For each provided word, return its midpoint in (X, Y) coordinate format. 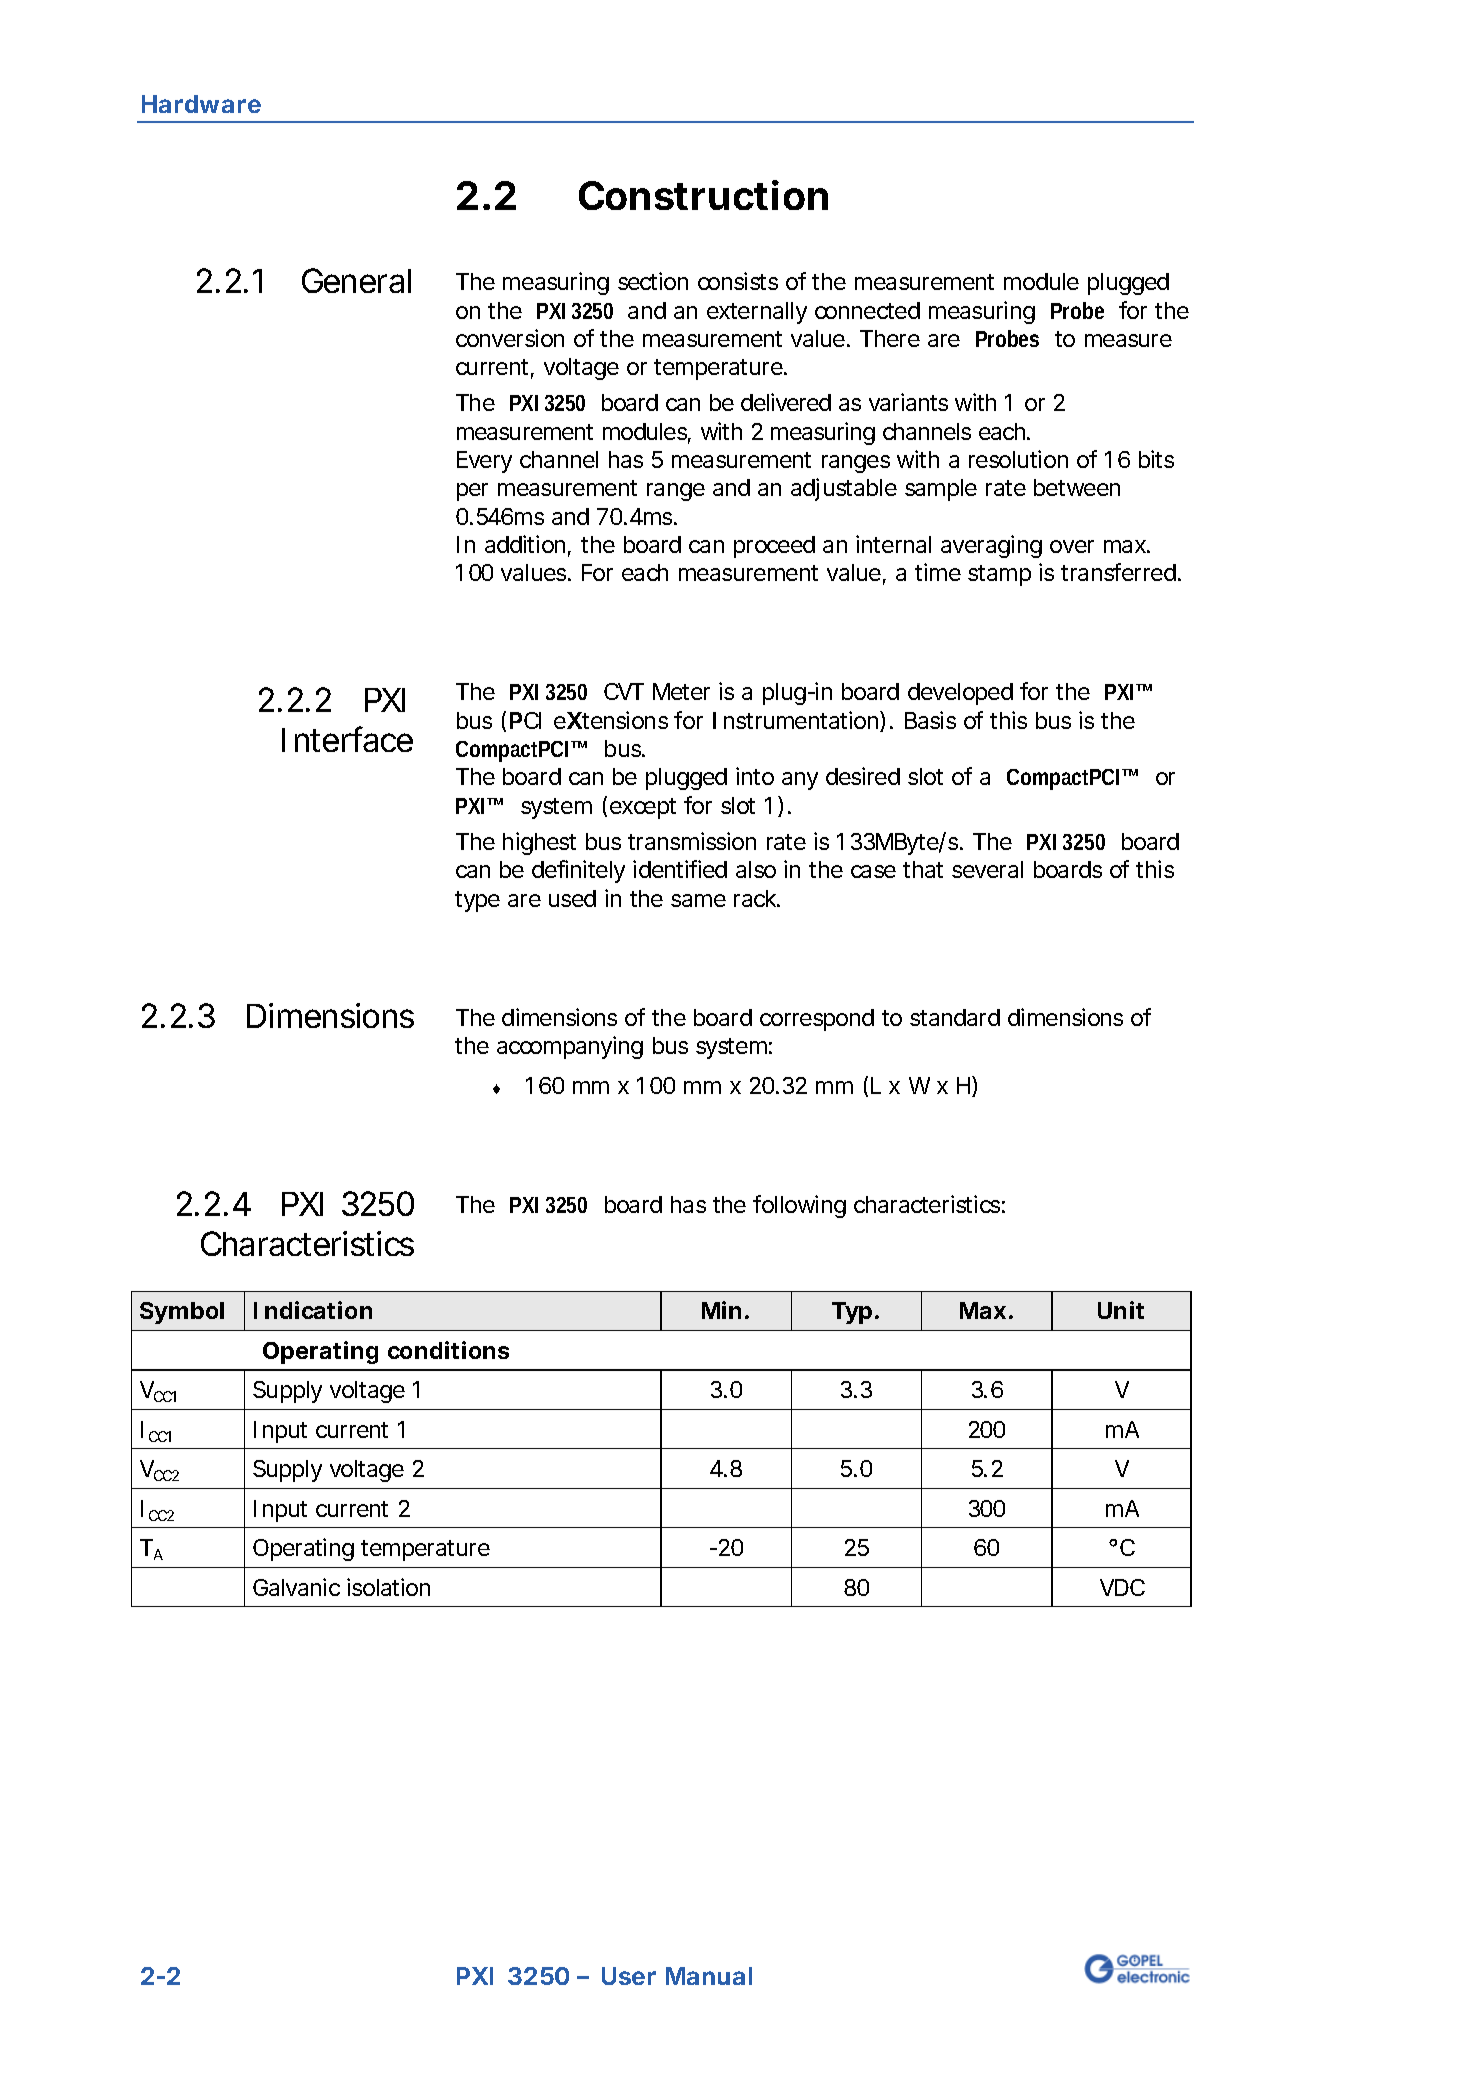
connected (867, 310)
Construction (703, 195)
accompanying (570, 1047)
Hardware (201, 104)
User (629, 1976)
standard (955, 1017)
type (477, 901)
